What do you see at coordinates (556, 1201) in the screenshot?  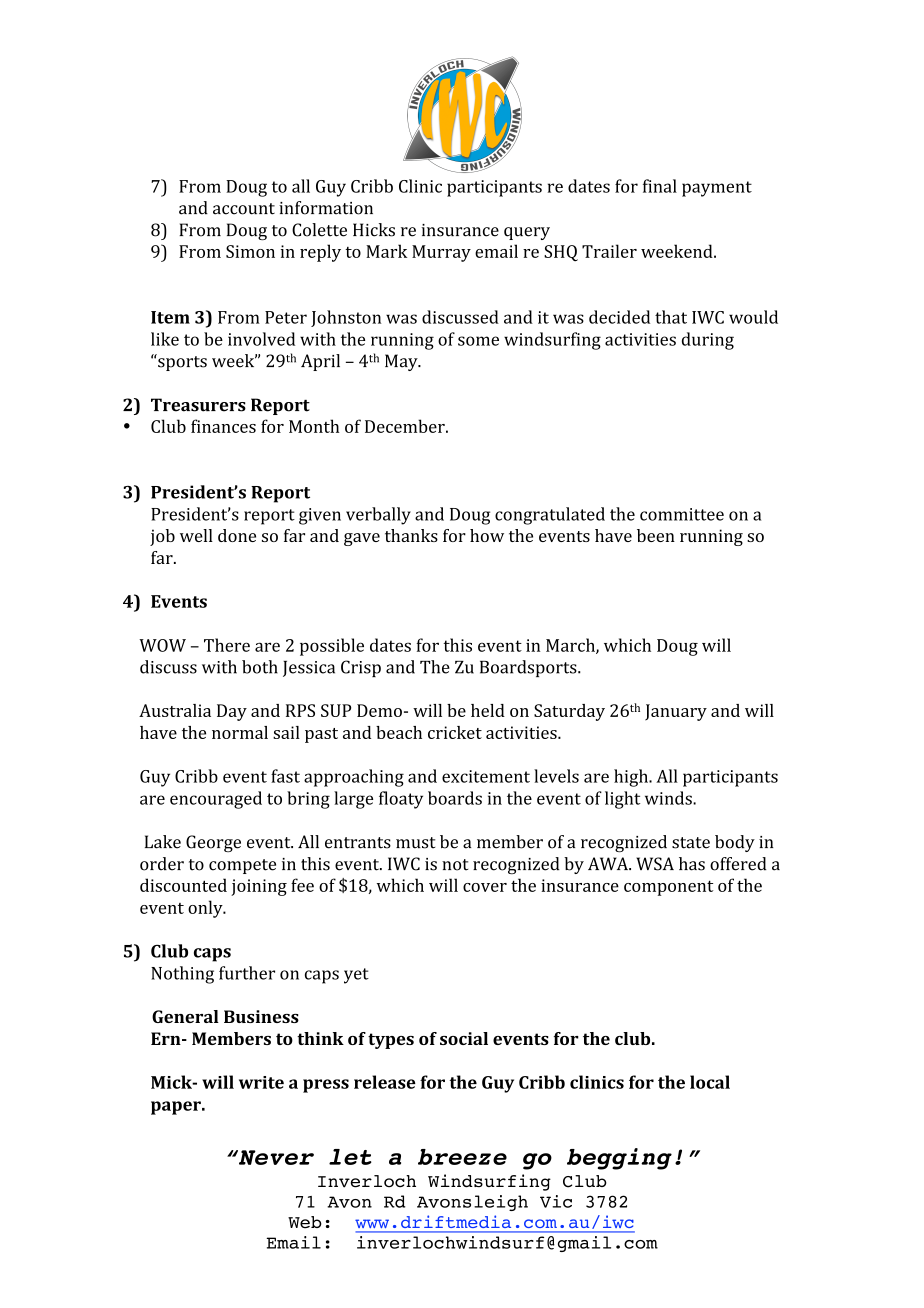 I see `Vic` at bounding box center [556, 1201].
